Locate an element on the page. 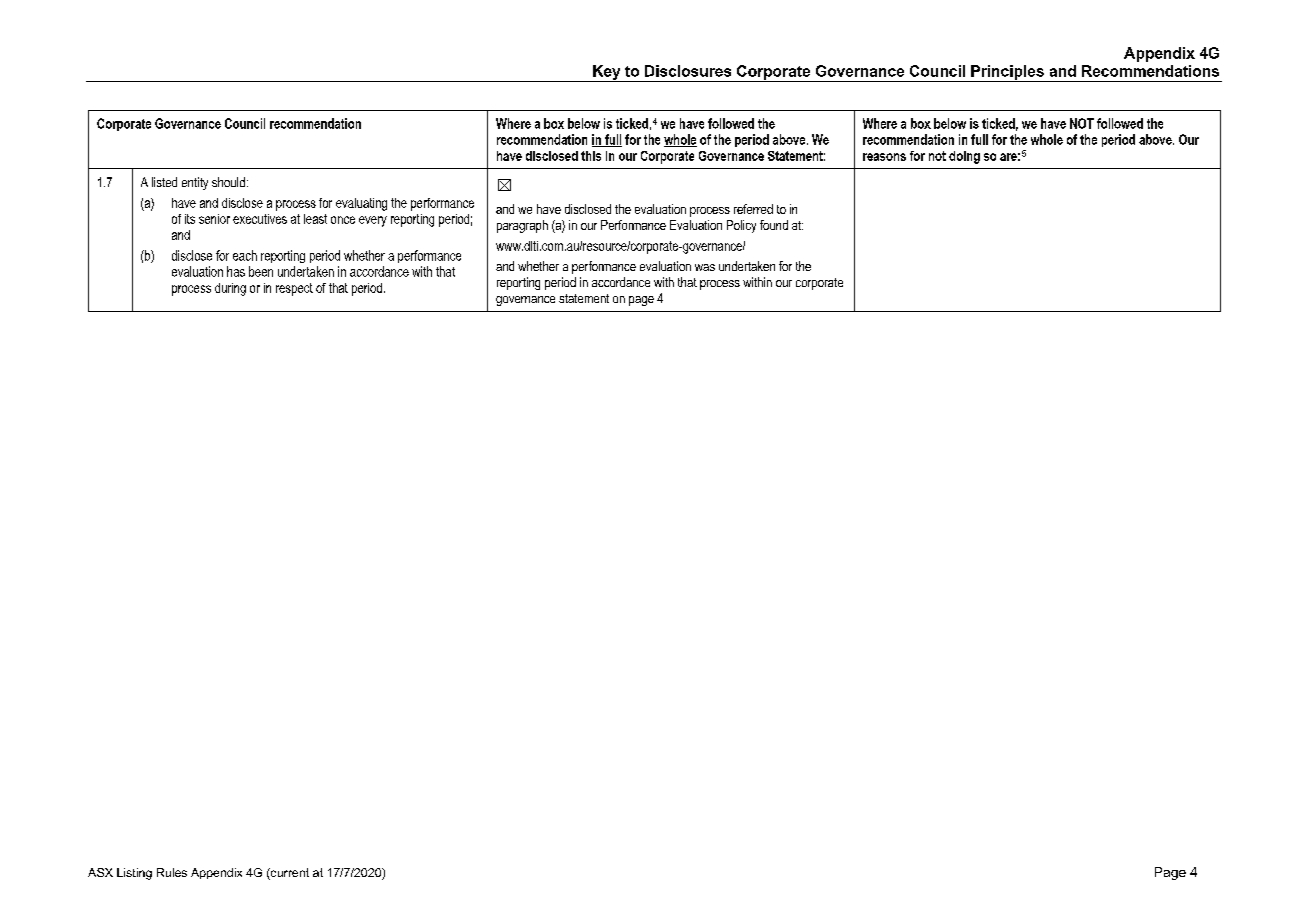  Listing is located at coordinates (134, 874).
